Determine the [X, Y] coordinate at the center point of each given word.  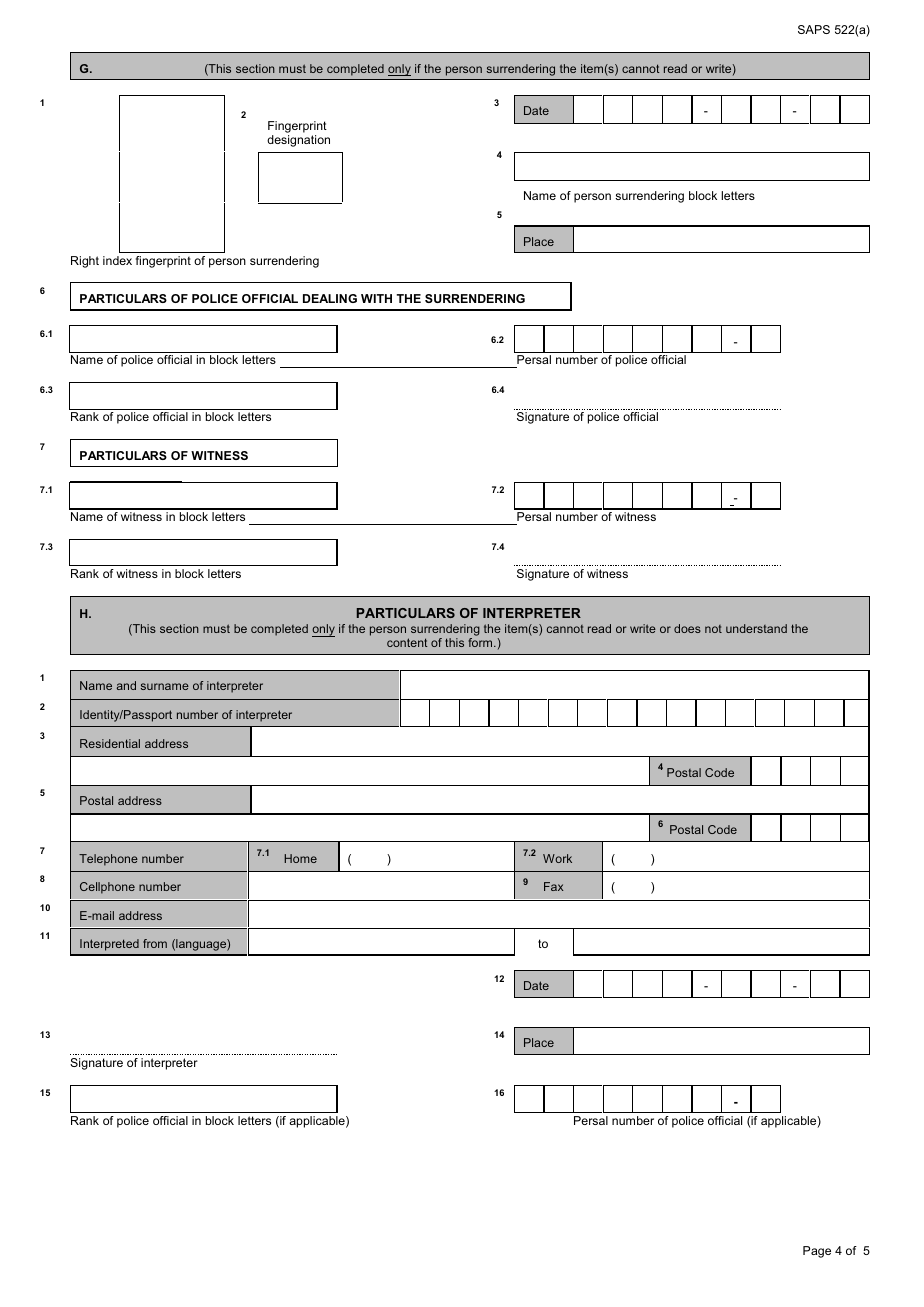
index [117, 260]
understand [756, 628]
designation [298, 141]
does [687, 628]
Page [817, 1252]
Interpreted [109, 945]
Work [557, 858]
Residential [110, 743]
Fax [554, 886]
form [481, 642]
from [155, 943]
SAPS [814, 29]
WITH [376, 298]
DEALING [330, 298]
